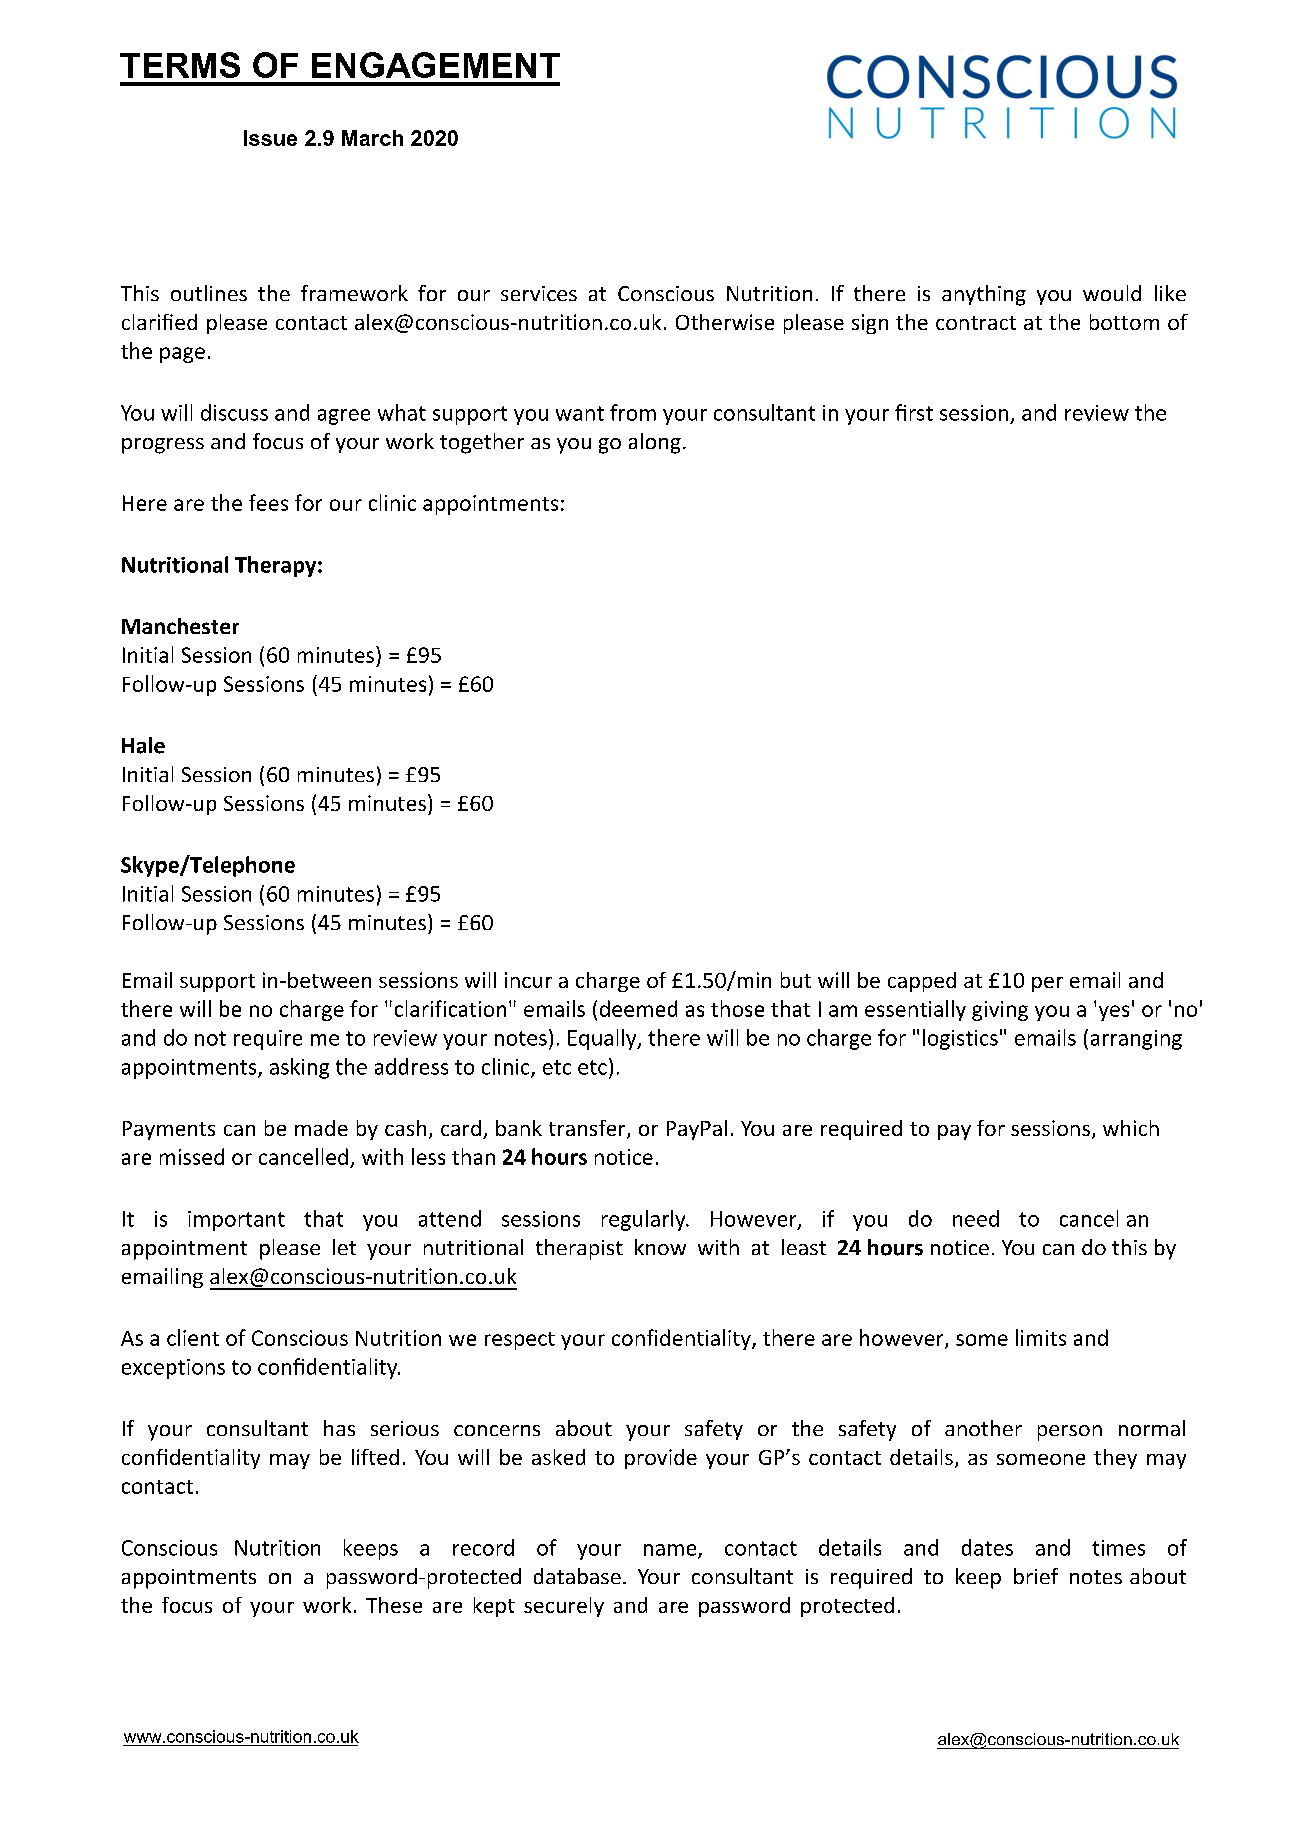 Image resolution: width=1300 pixels, height=1839 pixels. What do you see at coordinates (436, 65) in the screenshot?
I see `ENGAGEMENT` at bounding box center [436, 65].
